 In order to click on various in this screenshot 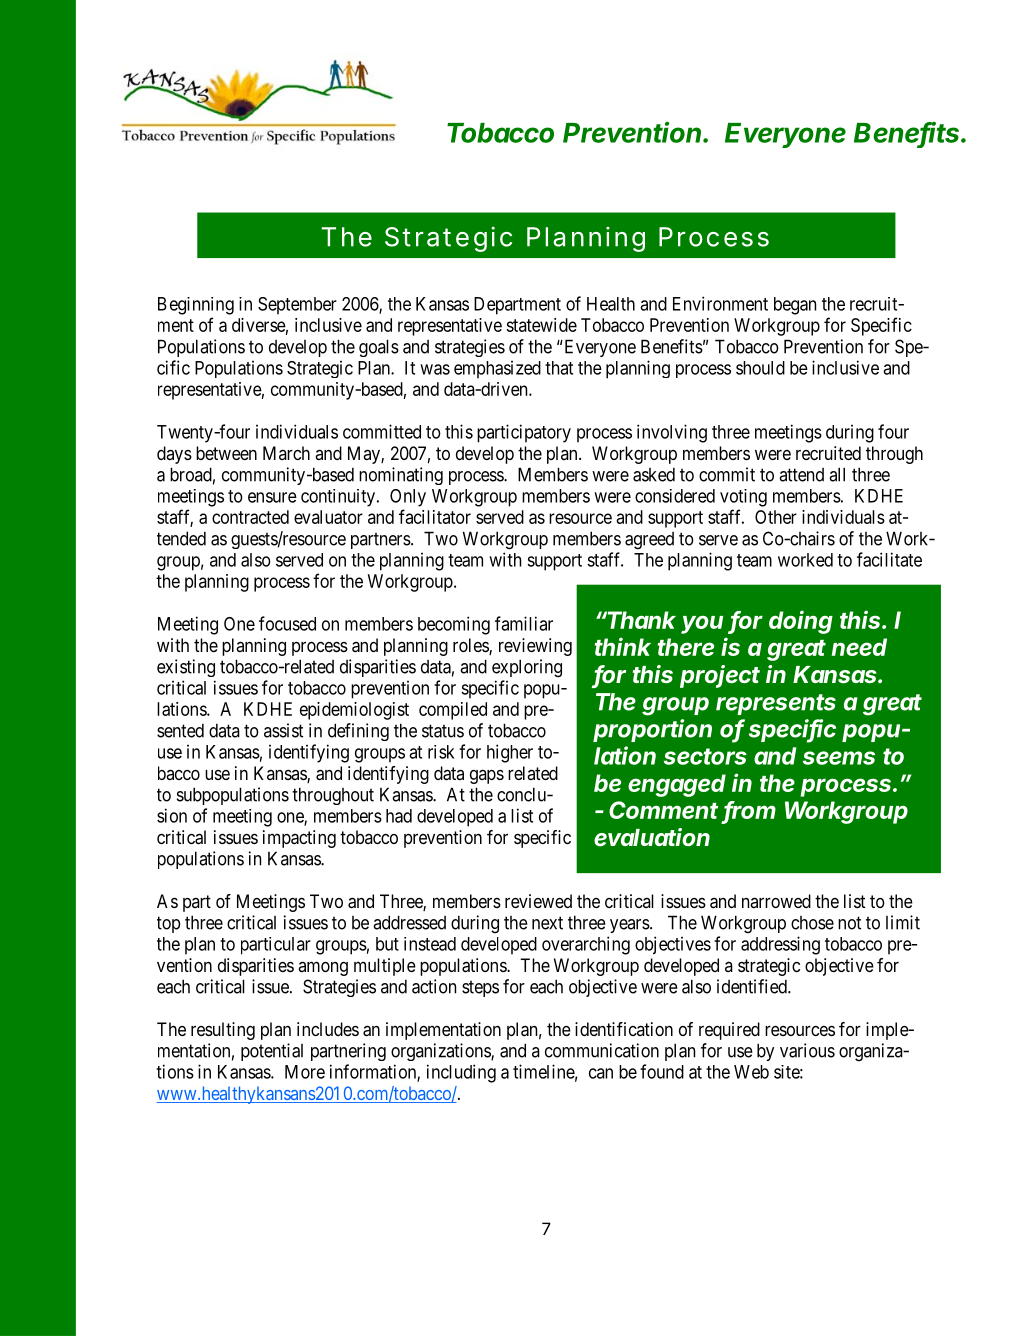, I will do `click(807, 1050)`.
